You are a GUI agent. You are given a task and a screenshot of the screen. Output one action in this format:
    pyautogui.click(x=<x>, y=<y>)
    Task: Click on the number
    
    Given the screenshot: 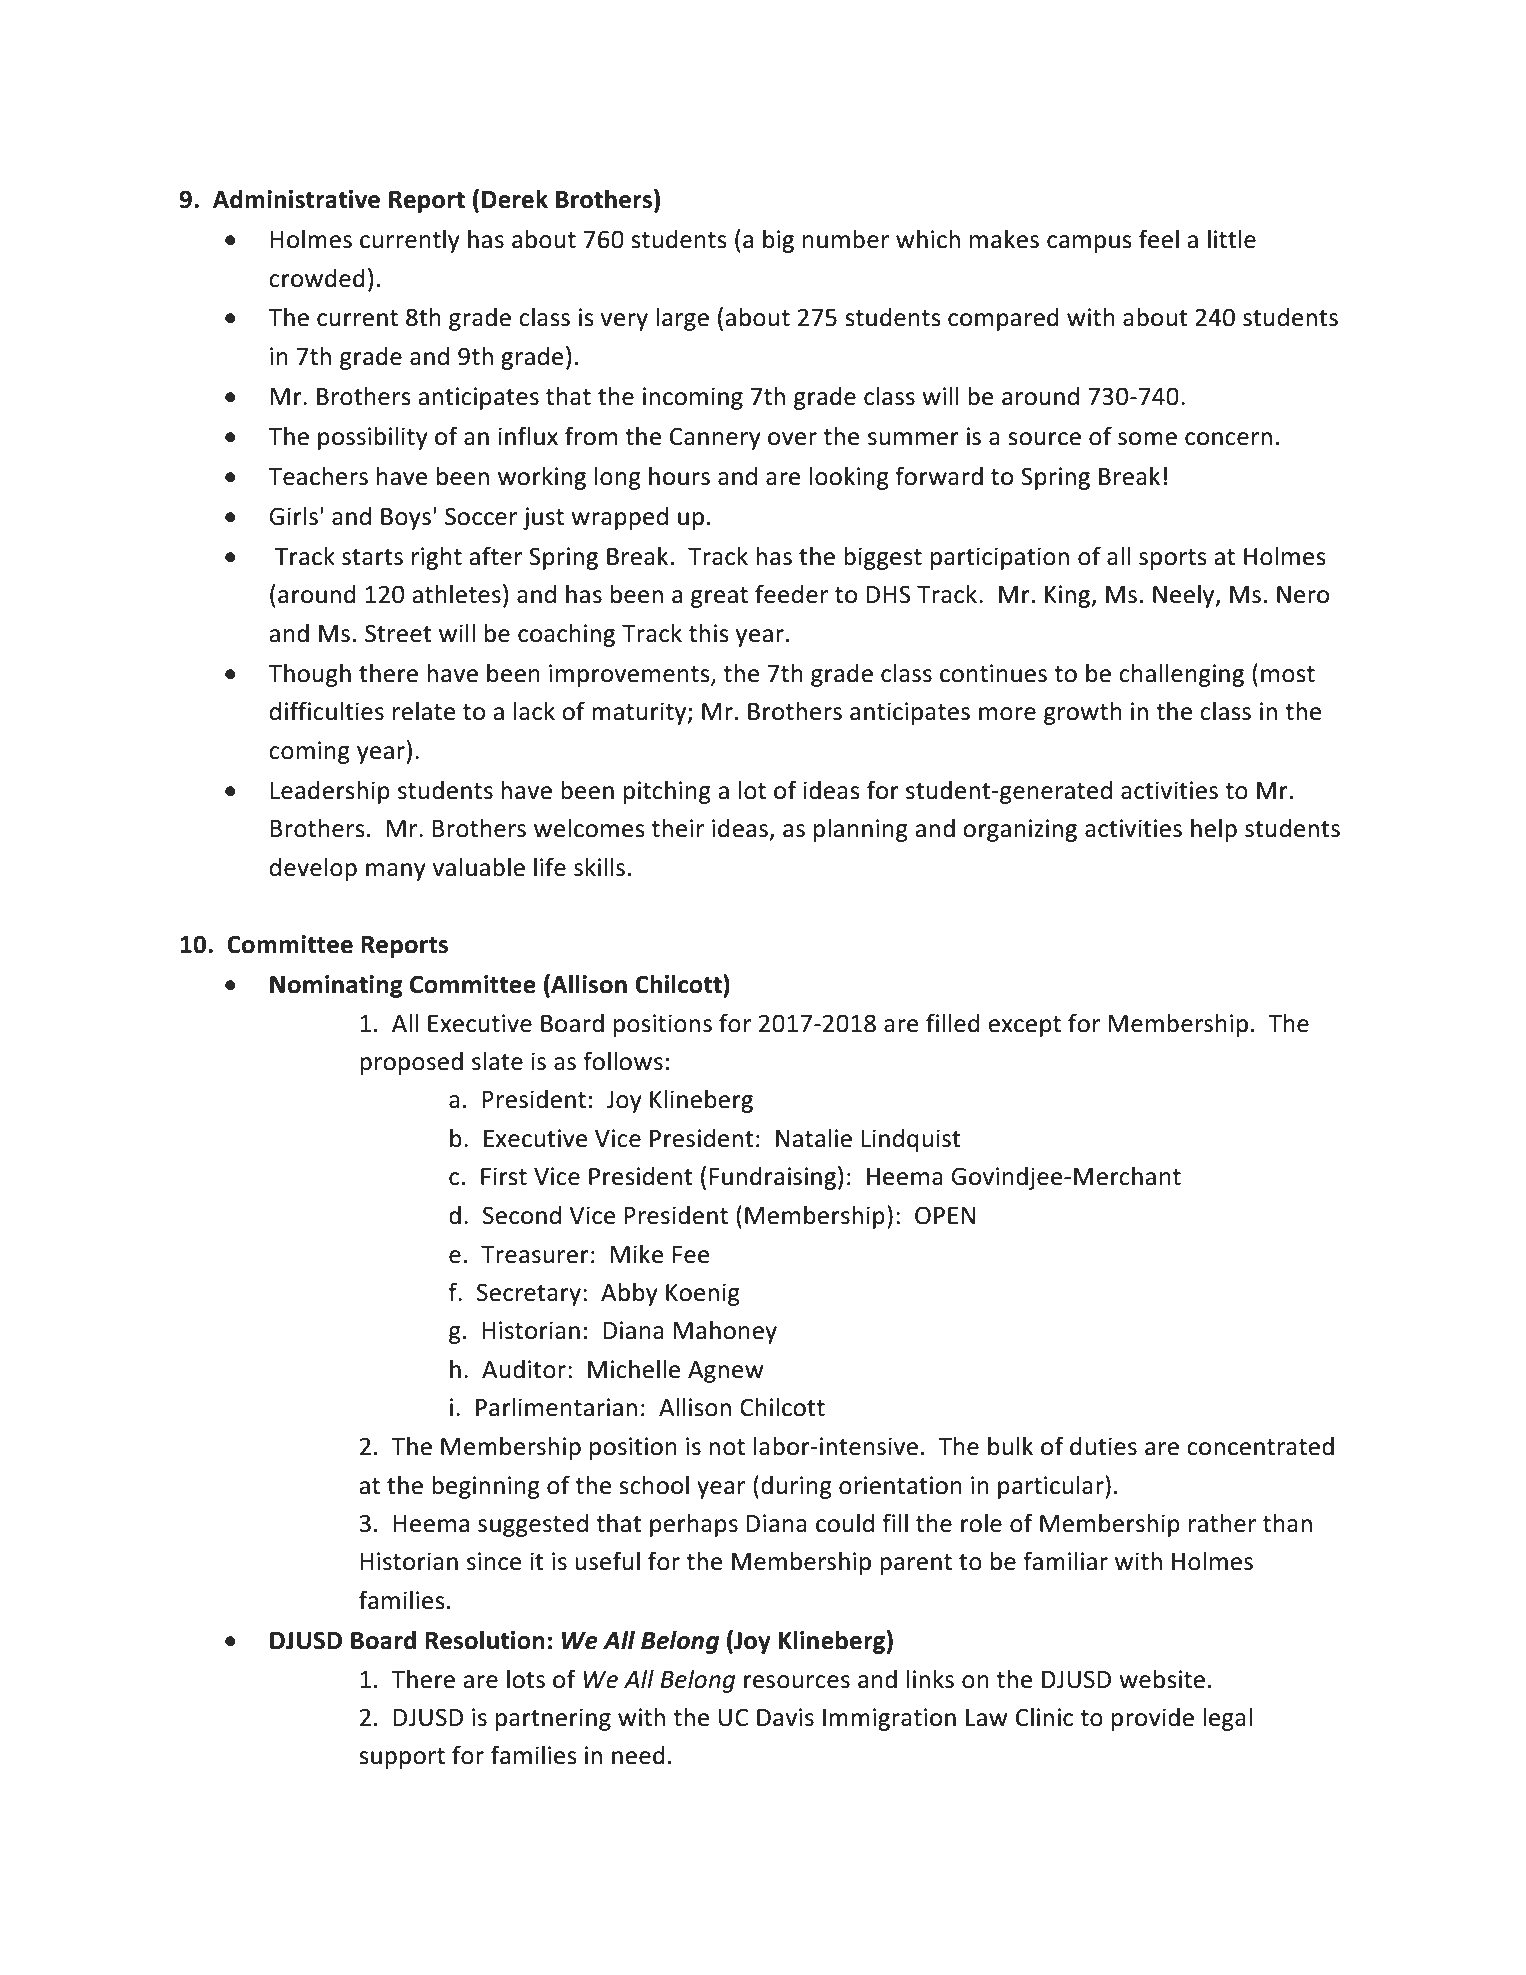 What is the action you would take?
    pyautogui.click(x=846, y=239)
